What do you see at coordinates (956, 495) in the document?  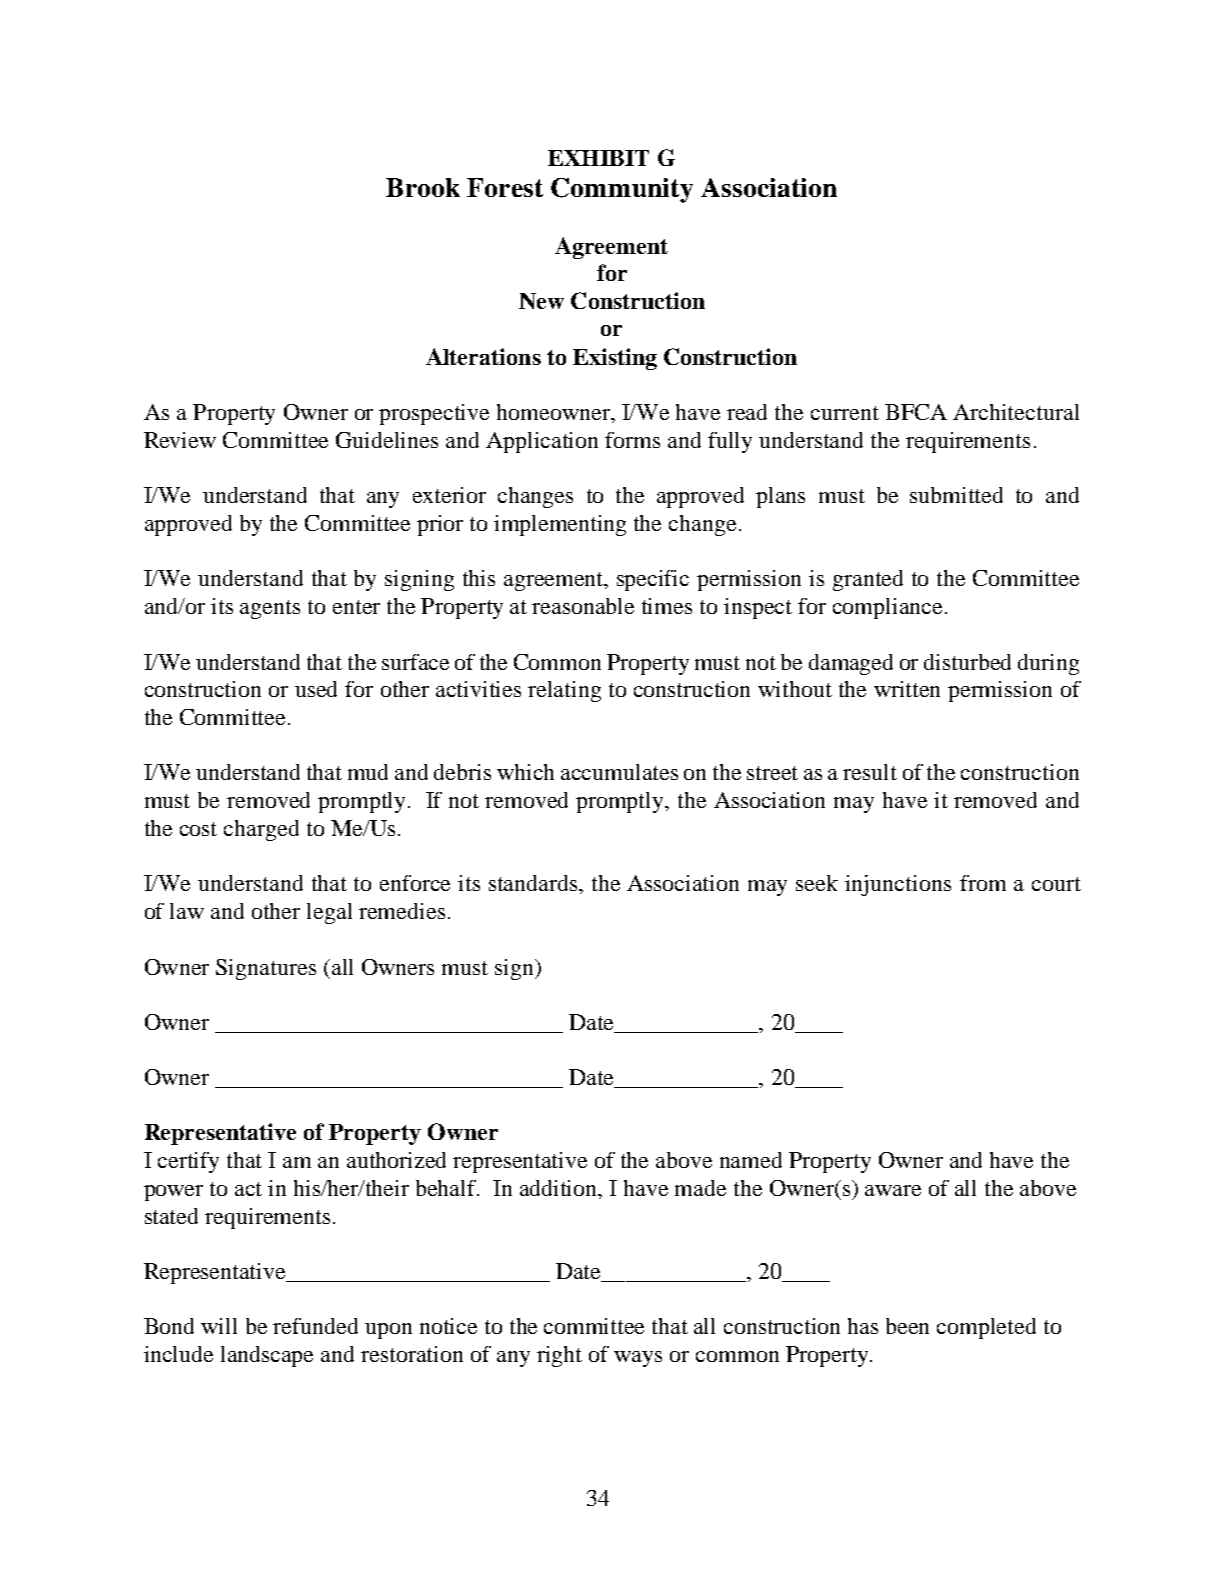 I see `submitted` at bounding box center [956, 495].
